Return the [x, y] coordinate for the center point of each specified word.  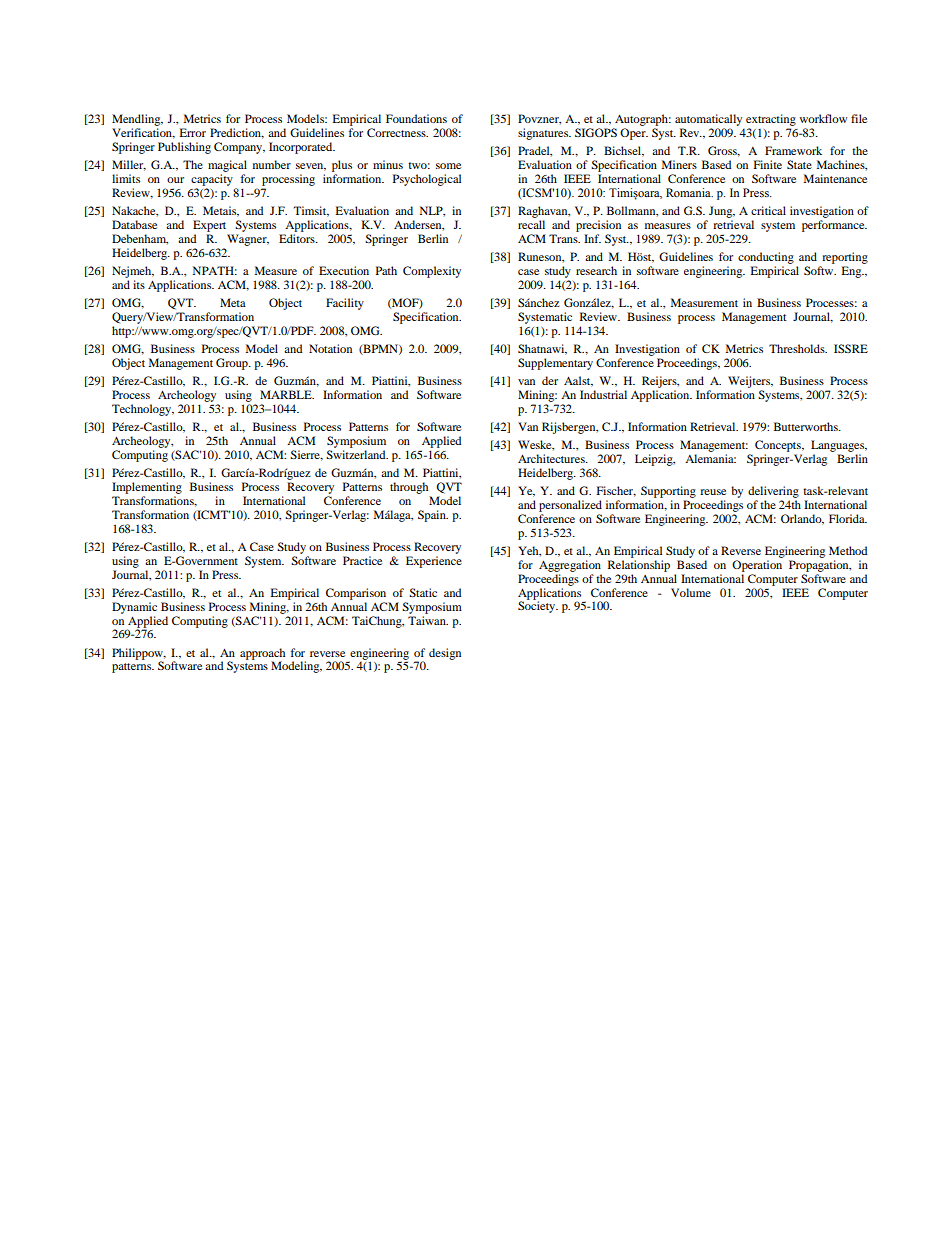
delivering [773, 492]
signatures [544, 134]
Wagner [248, 240]
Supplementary [555, 364]
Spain [433, 516]
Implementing [147, 488]
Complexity [432, 272]
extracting [771, 121]
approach [262, 655]
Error [193, 132]
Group [233, 364]
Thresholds [798, 348]
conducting [766, 258]
